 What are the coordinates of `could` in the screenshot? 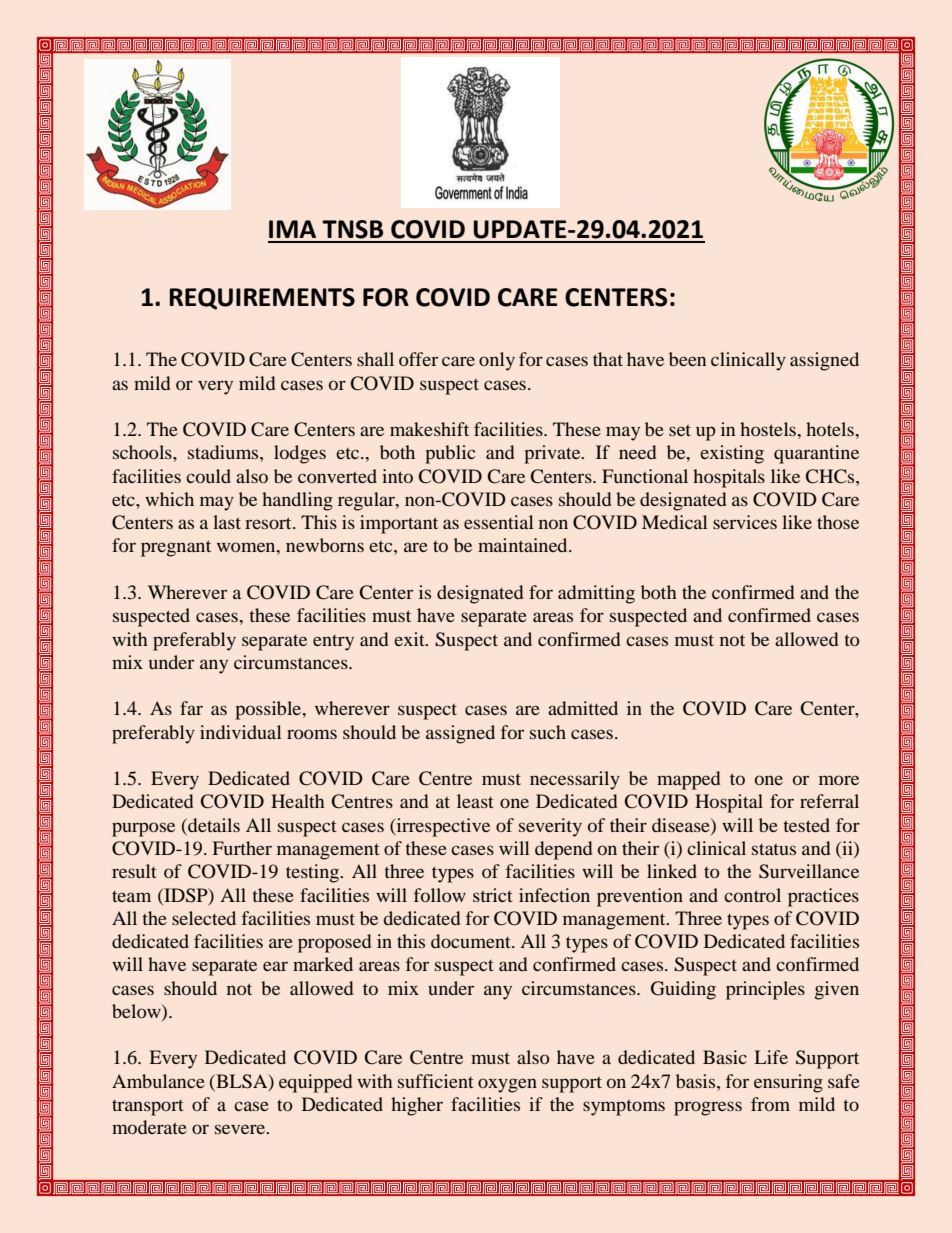 It's located at (208, 476).
